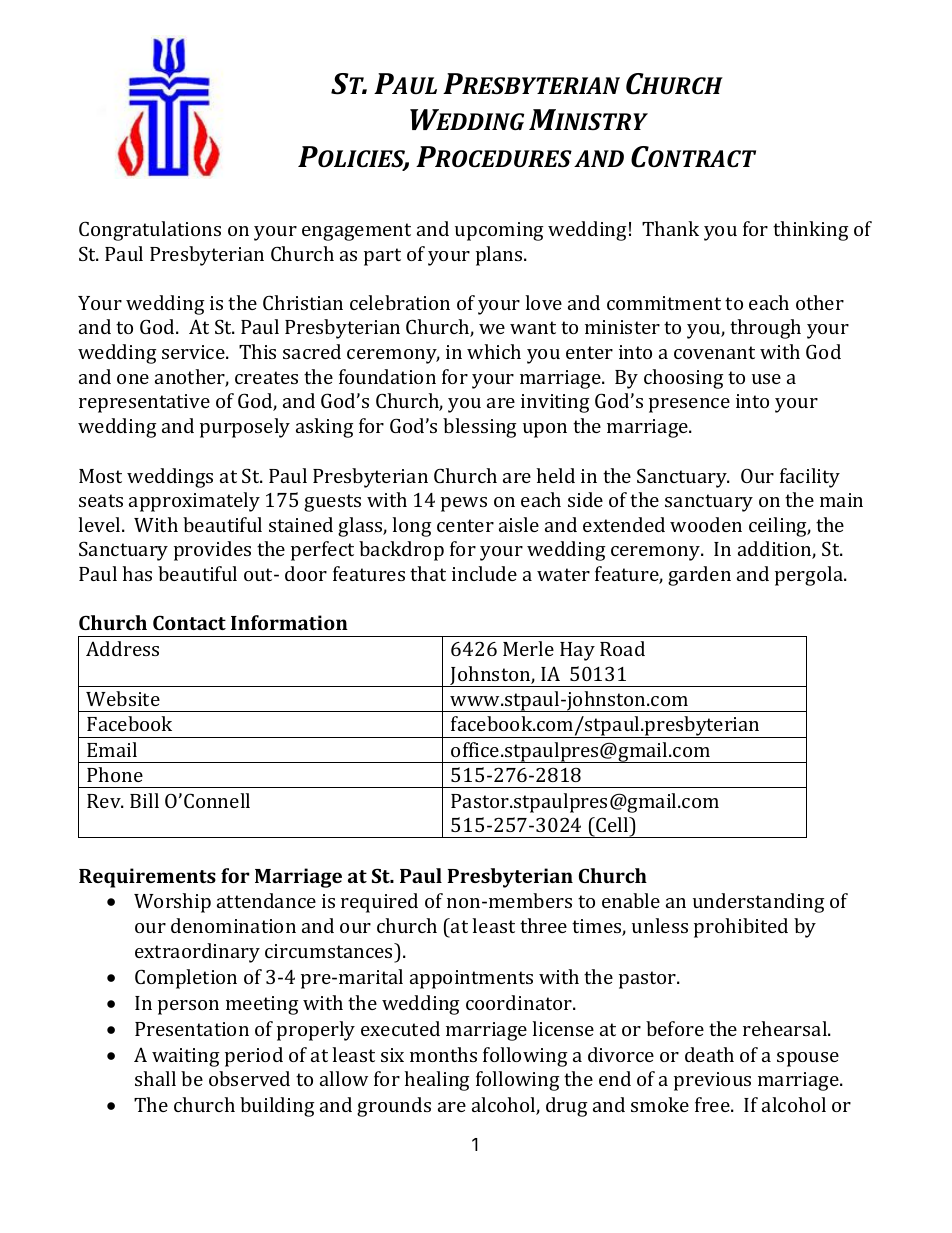 This image has width=952, height=1233. Describe the element at coordinates (500, 256) in the image. I see `plans` at that location.
